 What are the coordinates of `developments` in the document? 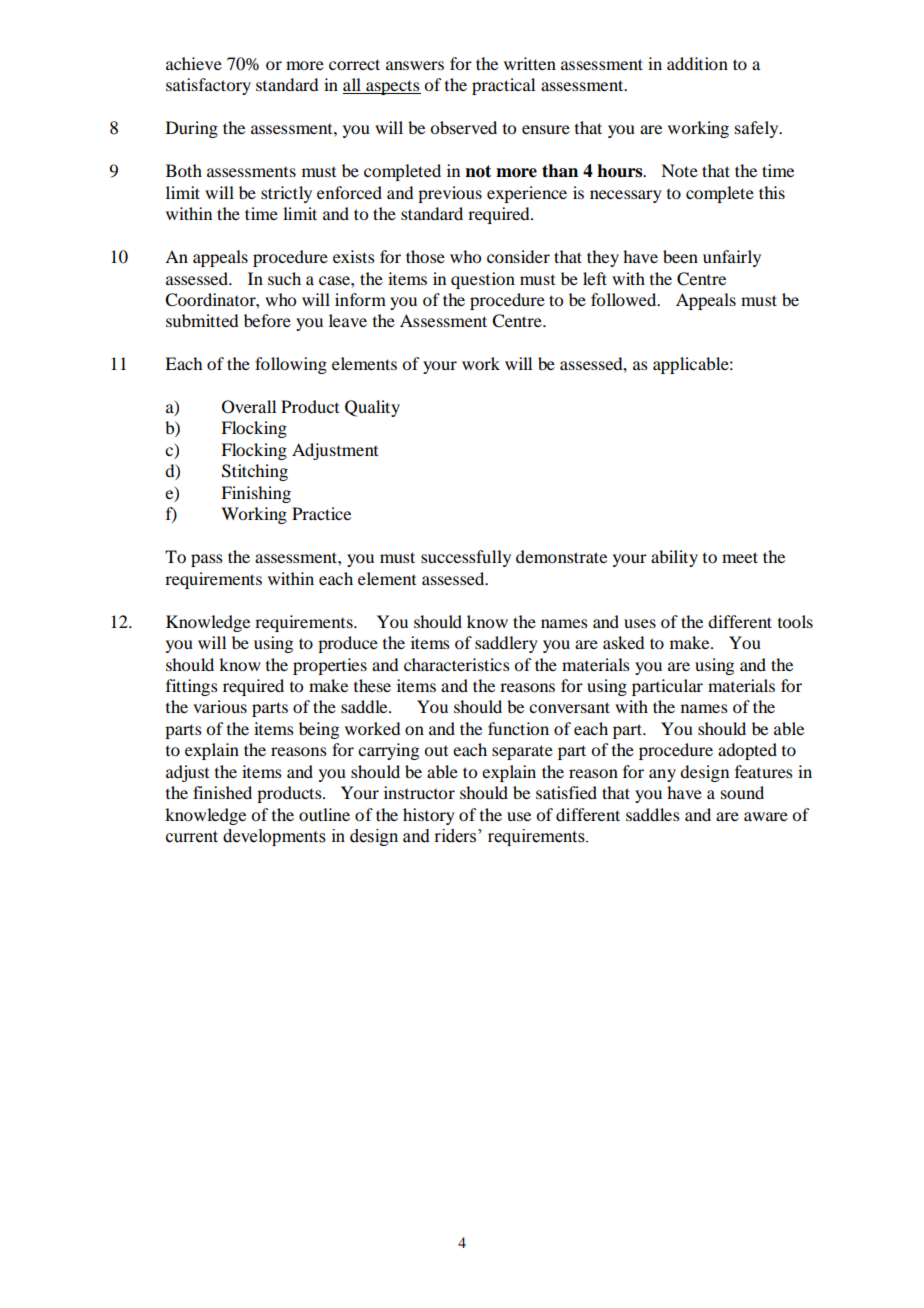 It's located at (274, 837).
